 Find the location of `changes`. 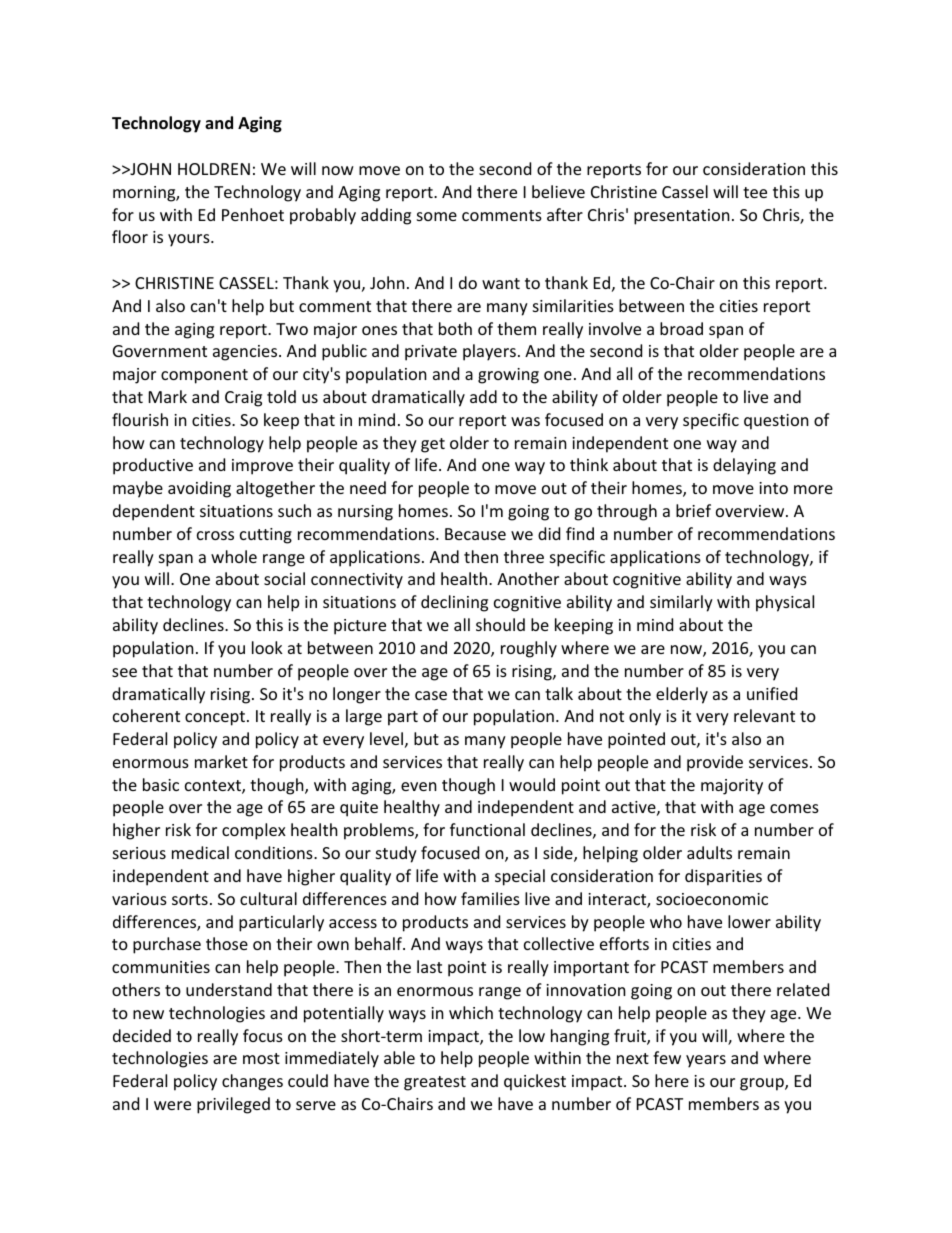

changes is located at coordinates (252, 1082).
